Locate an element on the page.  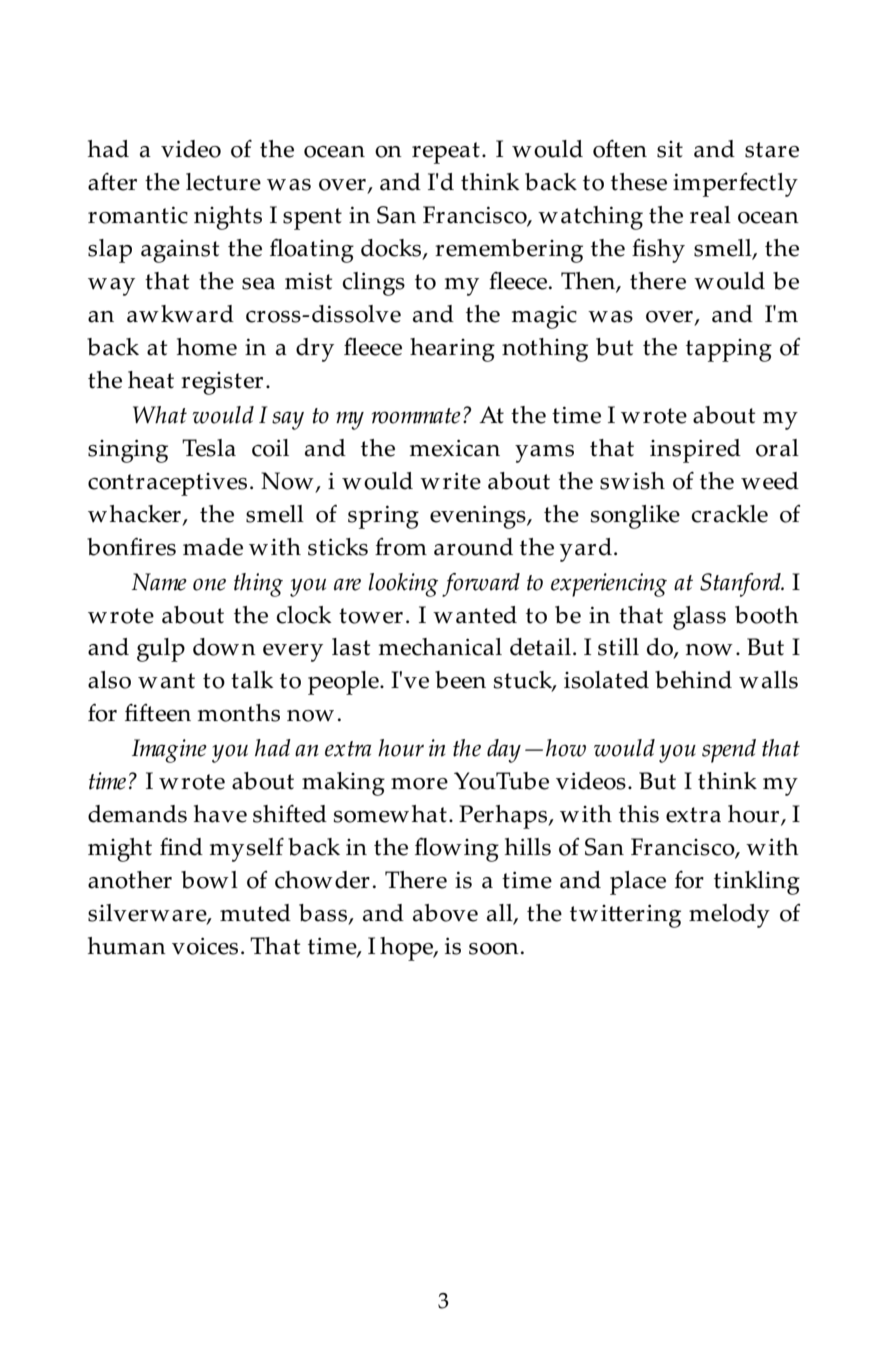
inspired is located at coordinates (695, 451).
